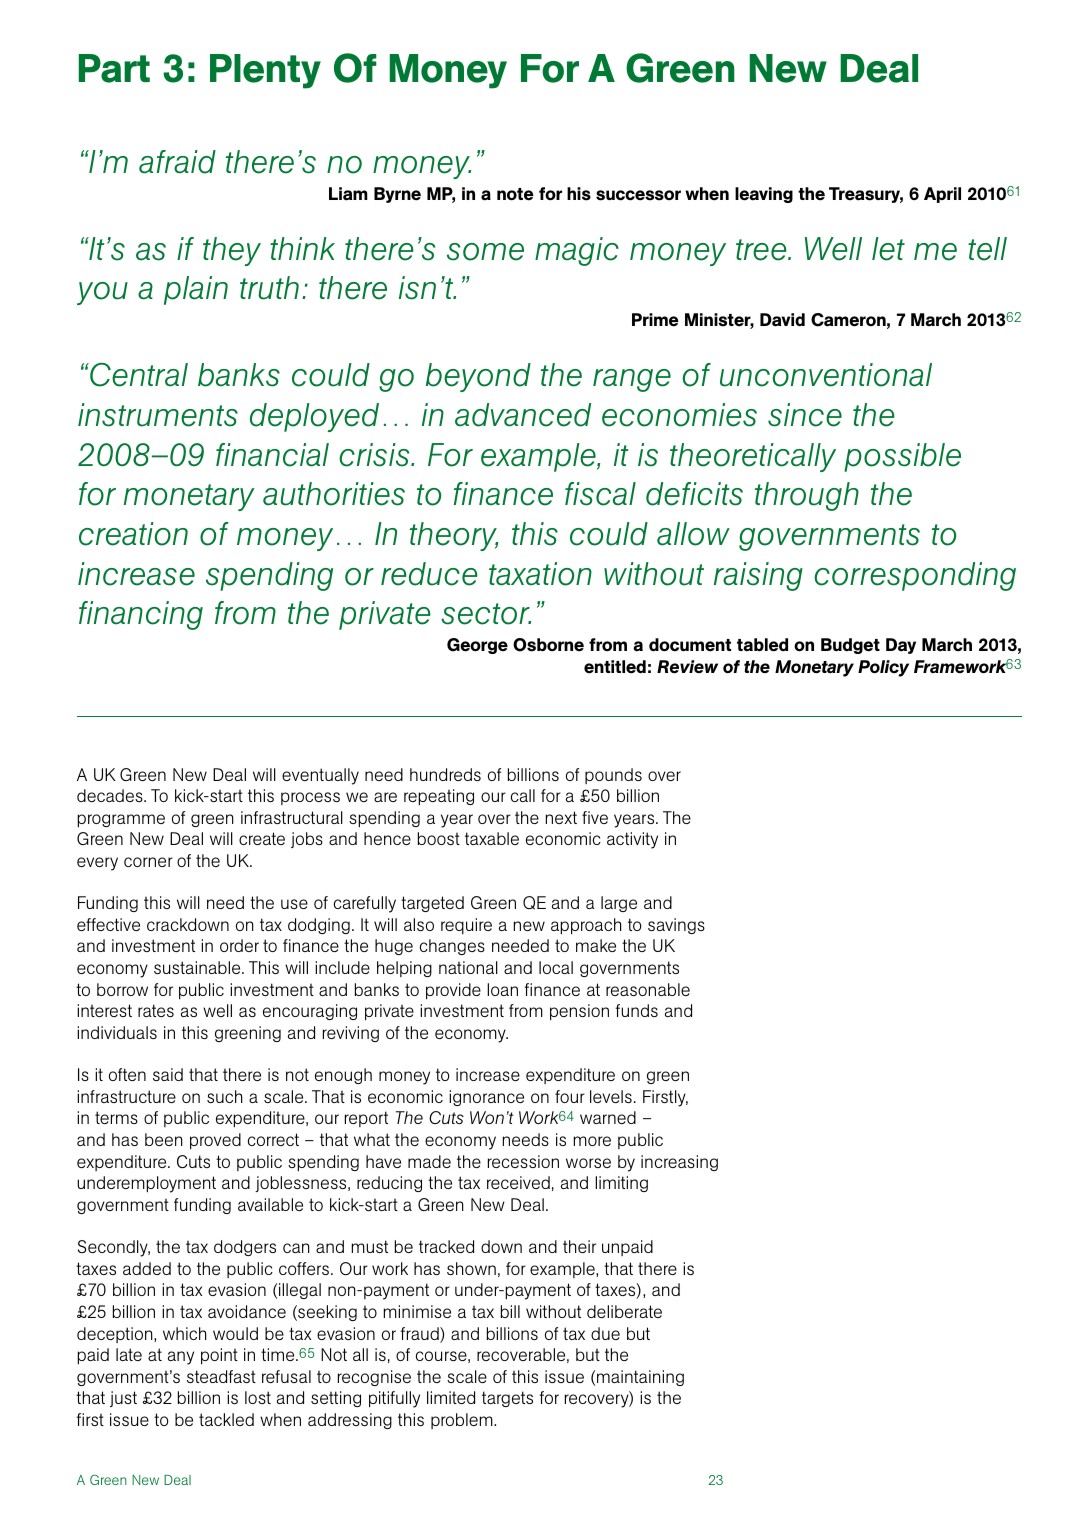 This screenshot has width=1073, height=1518. What do you see at coordinates (640, 1378) in the screenshot?
I see `maintaining` at bounding box center [640, 1378].
